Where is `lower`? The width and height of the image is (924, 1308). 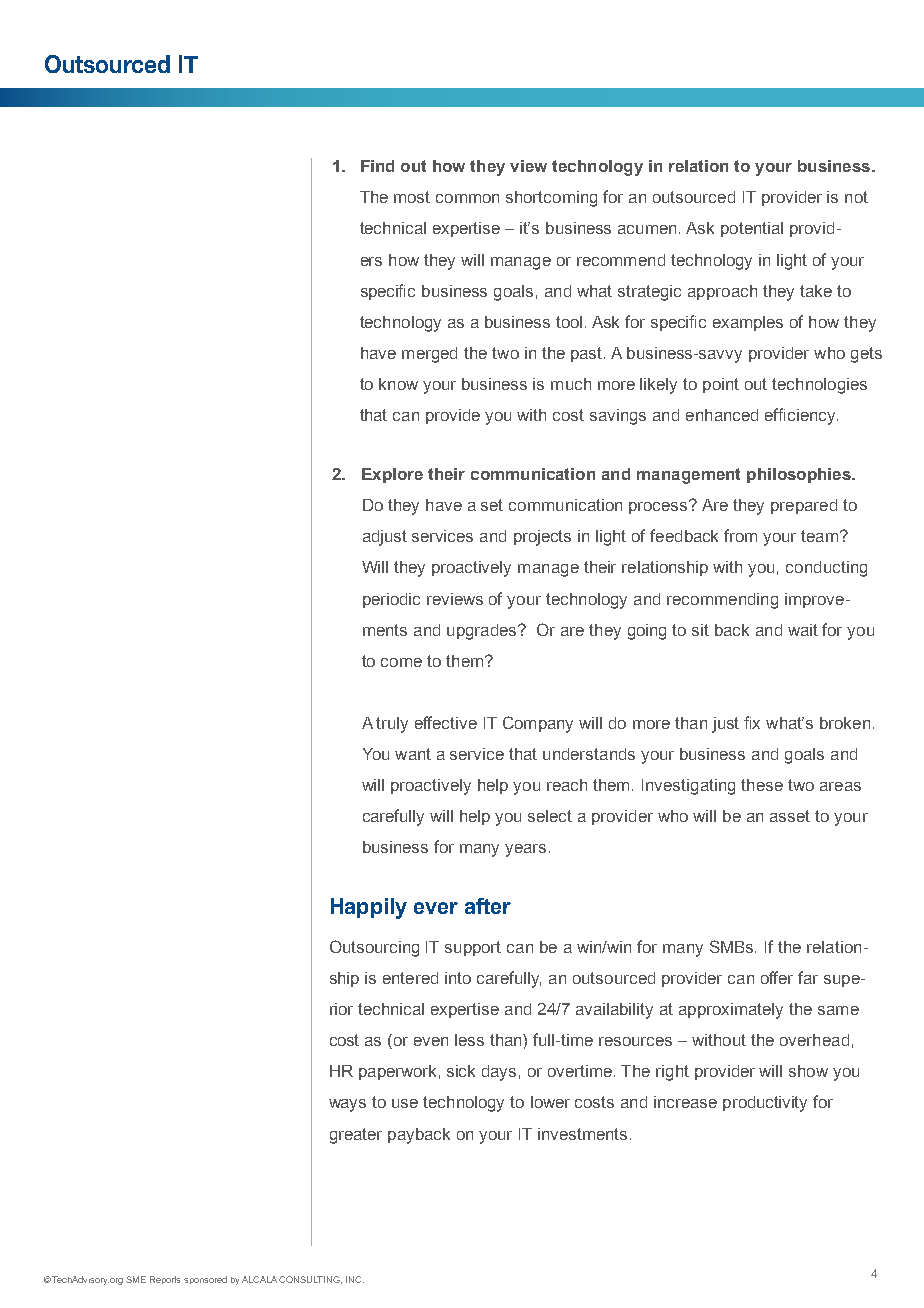 lower is located at coordinates (550, 1102).
